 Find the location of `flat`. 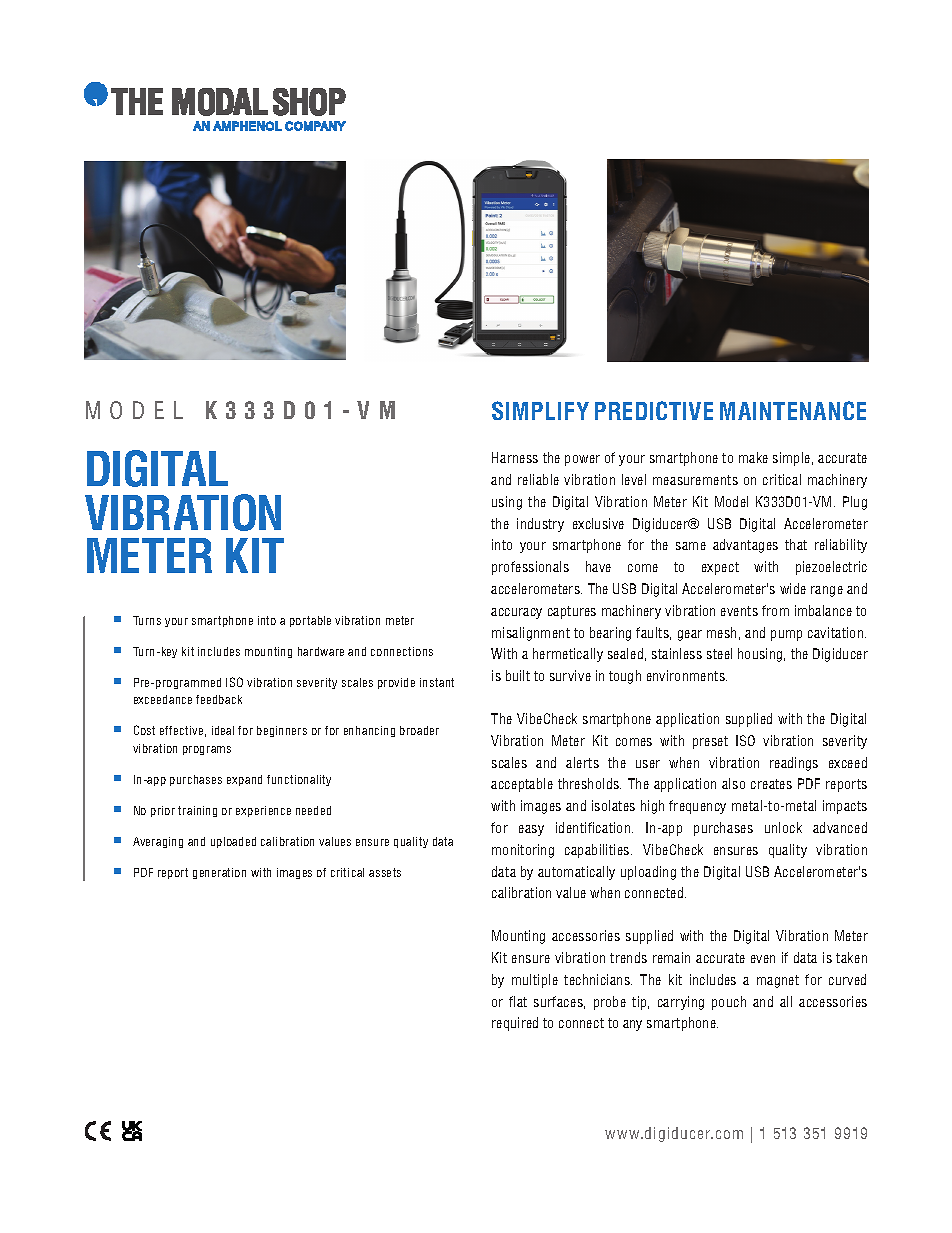

flat is located at coordinates (518, 1001).
